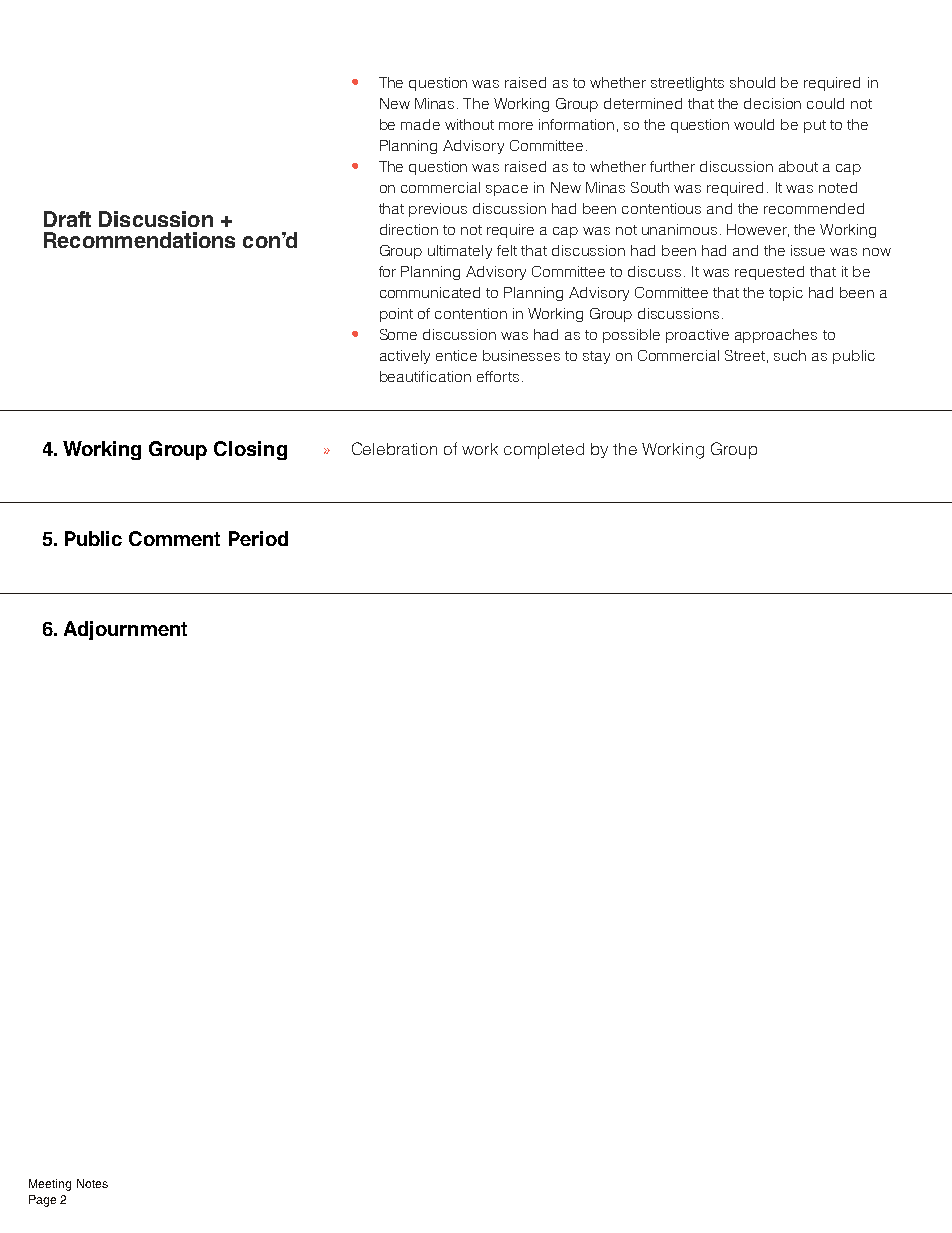 This screenshot has height=1233, width=952. Describe the element at coordinates (258, 538) in the screenshot. I see `Period` at that location.
